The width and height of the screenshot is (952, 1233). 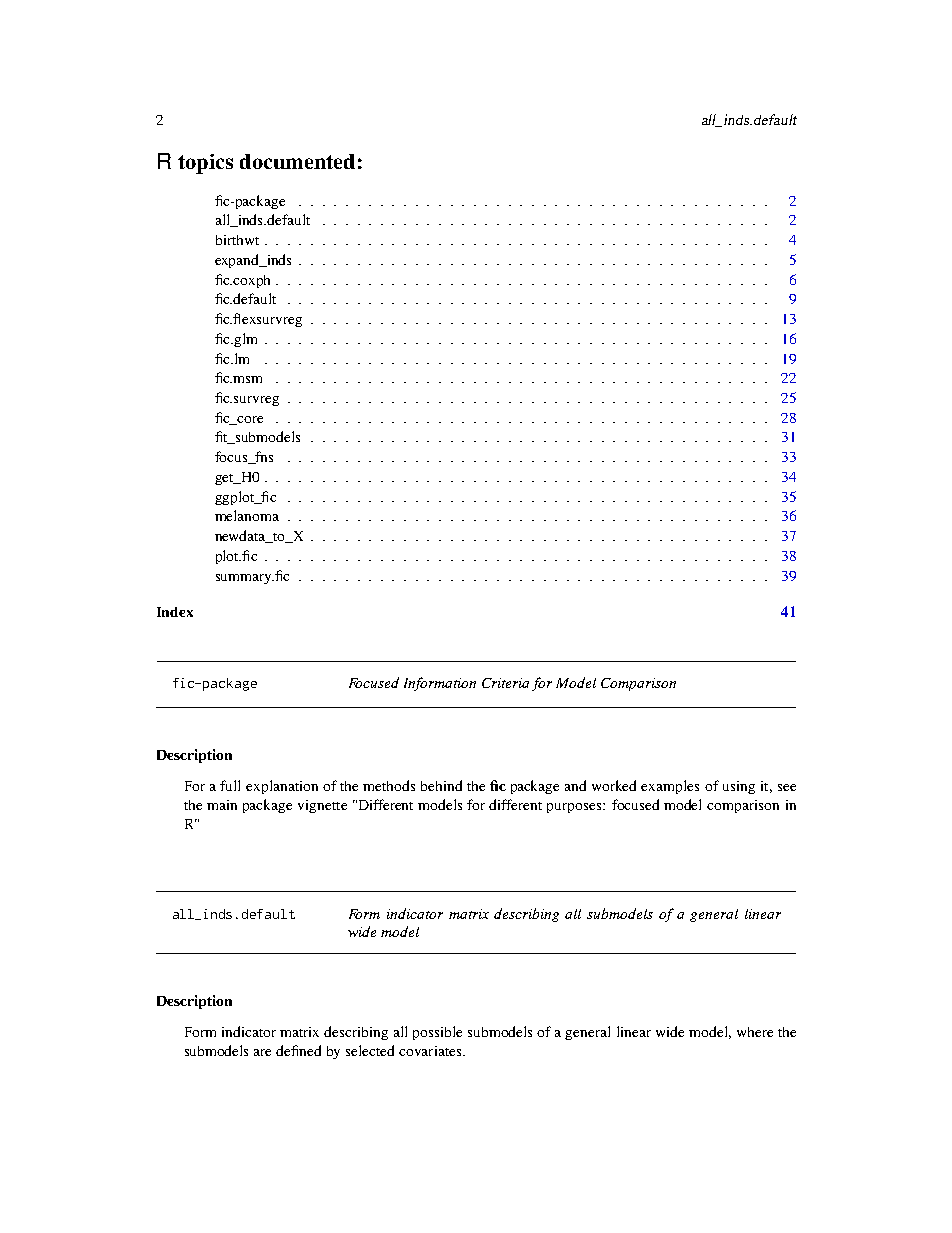 What do you see at coordinates (230, 785) in the screenshot?
I see `full` at bounding box center [230, 785].
